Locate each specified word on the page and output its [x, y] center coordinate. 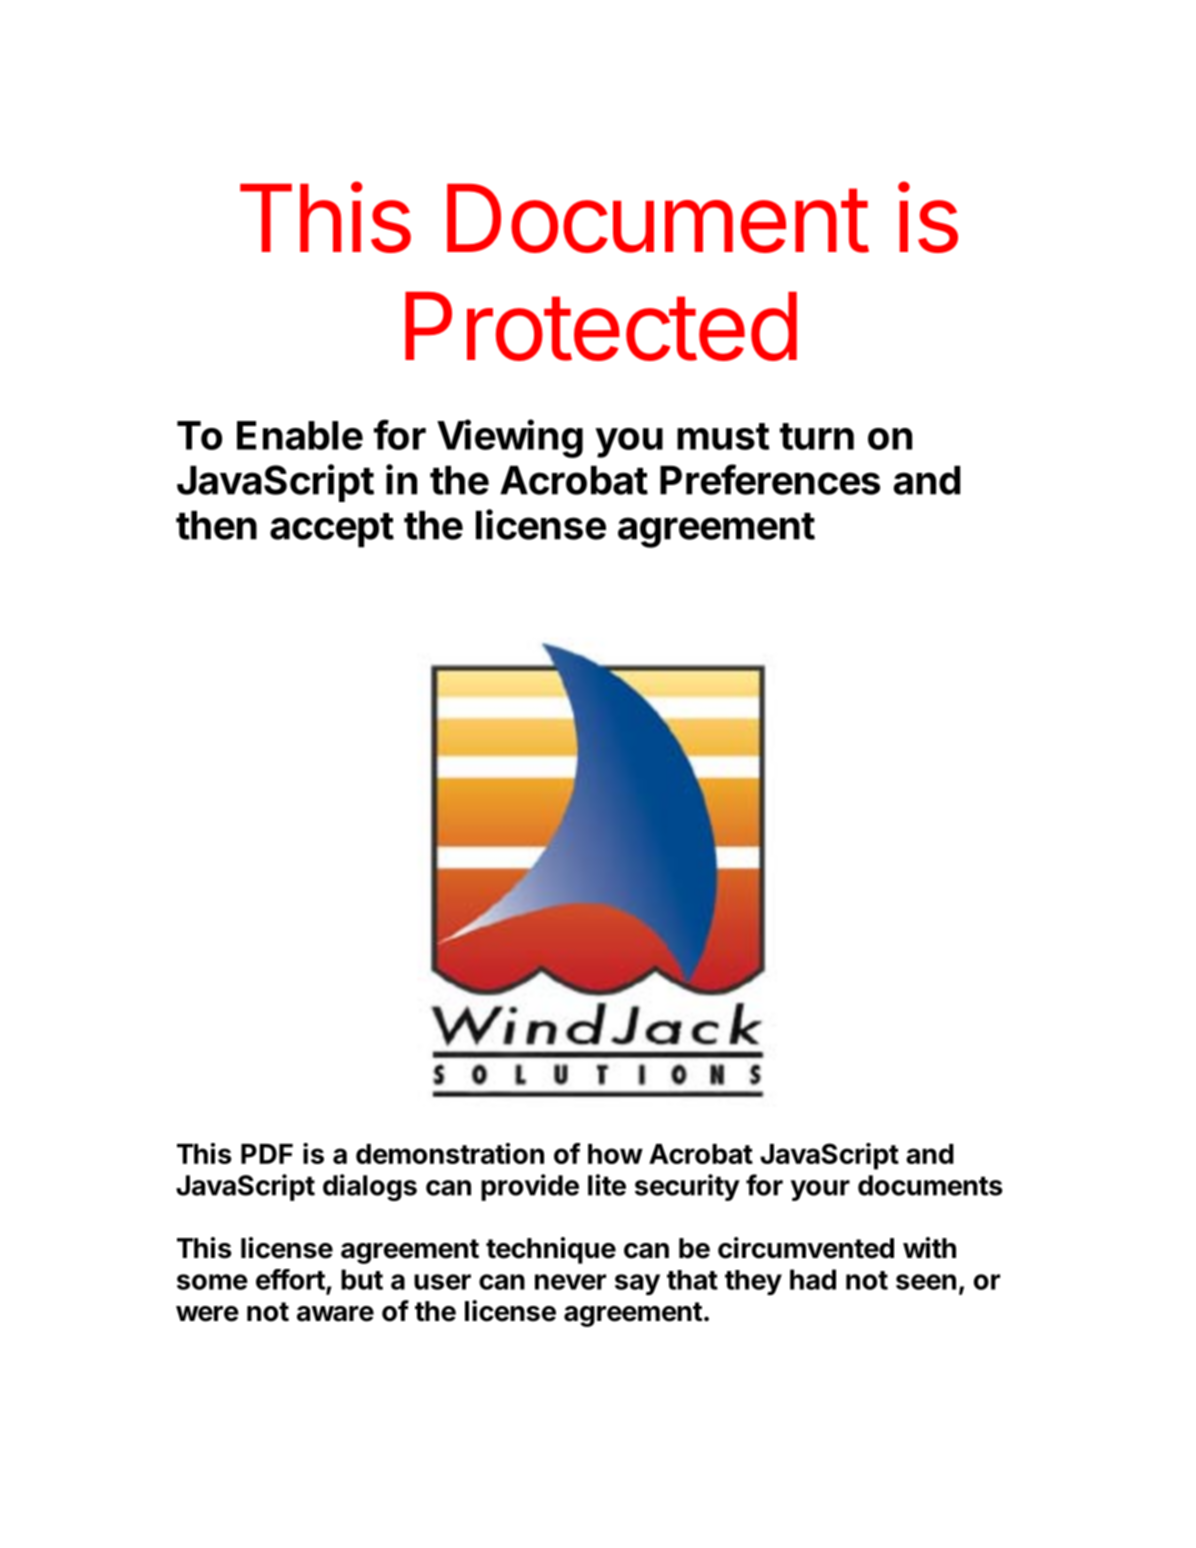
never [570, 1282]
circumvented [806, 1248]
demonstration [450, 1153]
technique [551, 1250]
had [813, 1279]
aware [335, 1314]
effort [291, 1280]
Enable [300, 435]
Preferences [770, 479]
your [820, 1190]
